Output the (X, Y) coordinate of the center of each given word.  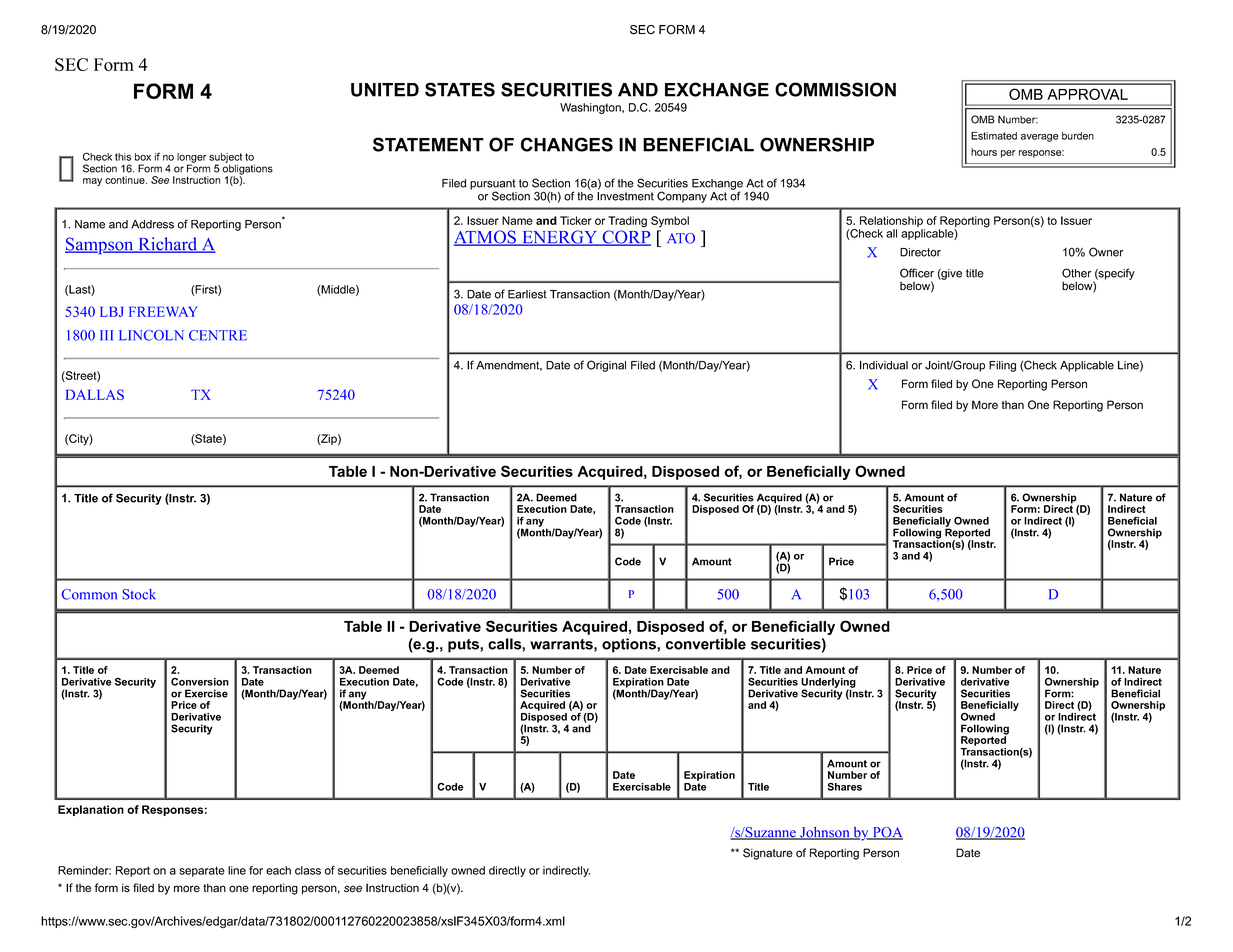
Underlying (828, 684)
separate (202, 871)
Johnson (825, 833)
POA (886, 833)
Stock (139, 594)
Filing (1002, 366)
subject (225, 159)
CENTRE (218, 335)
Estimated (994, 136)
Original (606, 366)
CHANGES (567, 144)
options (630, 645)
